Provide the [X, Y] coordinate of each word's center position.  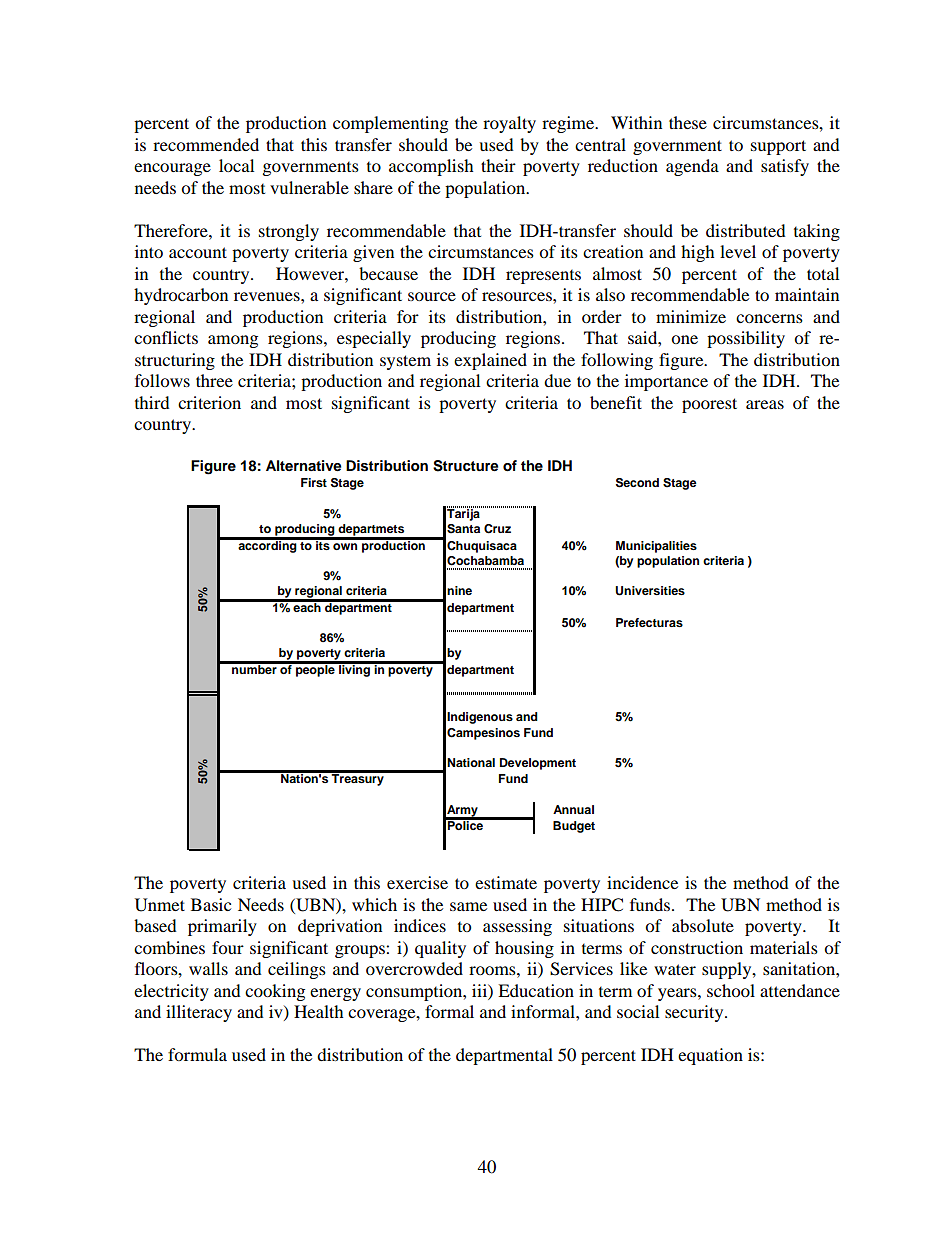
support [778, 147]
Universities [650, 591]
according [267, 545]
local [236, 165]
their [498, 165]
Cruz [497, 529]
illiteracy [199, 1013]
